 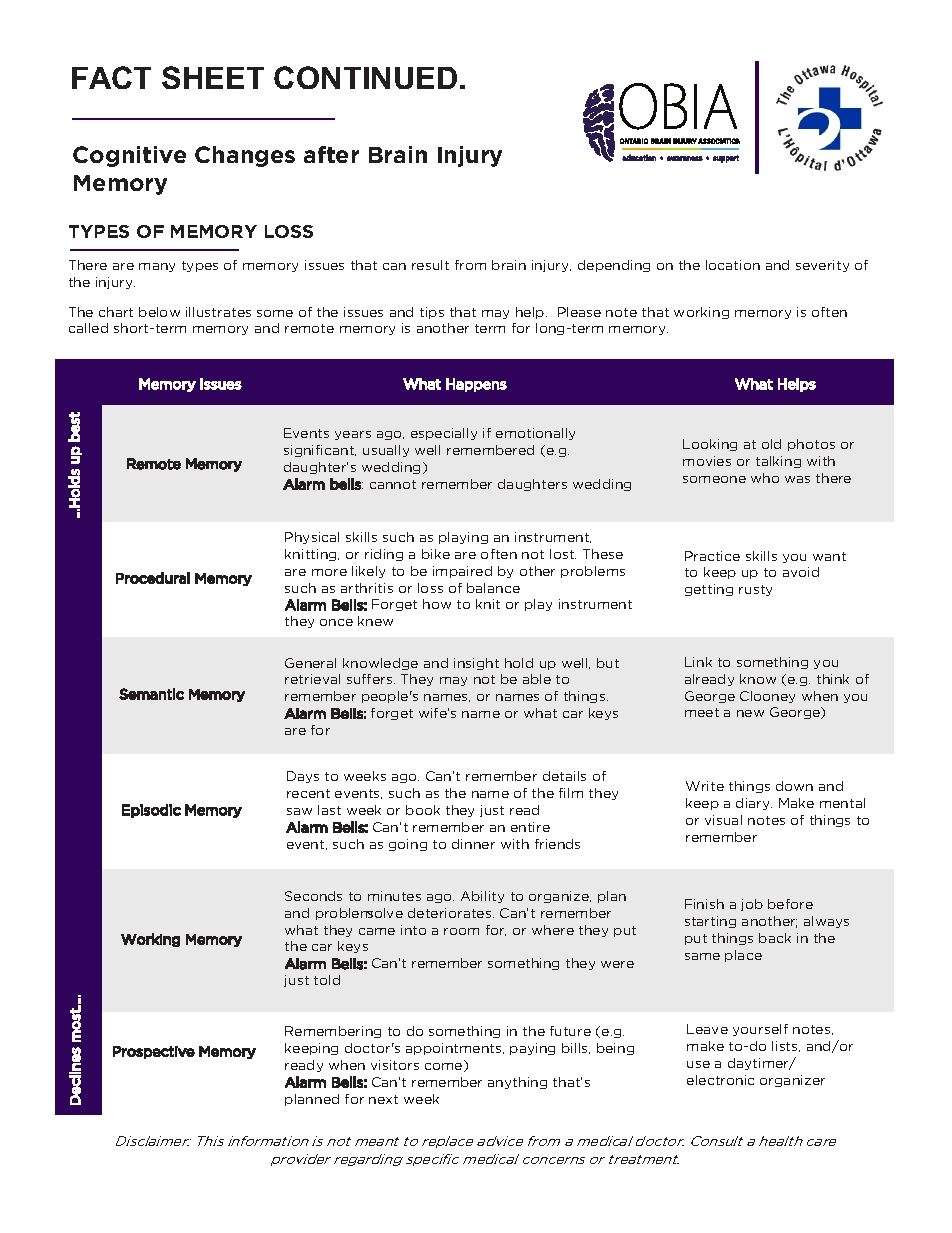 I want to click on Prospective, so click(x=154, y=1052).
